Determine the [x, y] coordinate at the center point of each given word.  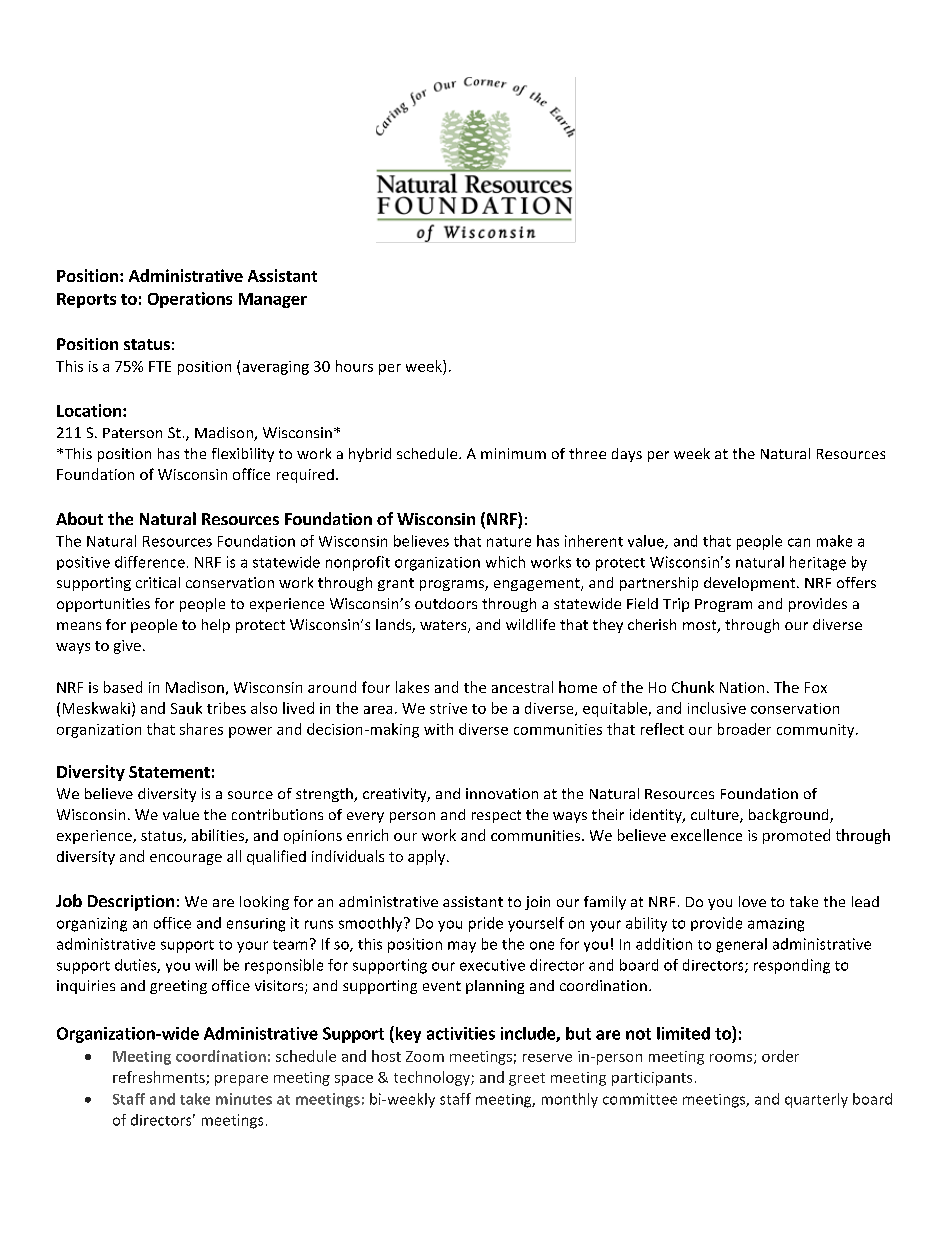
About [79, 518]
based [123, 687]
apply [428, 857]
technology [433, 1078]
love [752, 901]
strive [448, 708]
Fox [816, 687]
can [799, 542]
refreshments [160, 1078]
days [627, 455]
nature [509, 542]
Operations [190, 300]
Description [131, 903]
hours [354, 366]
